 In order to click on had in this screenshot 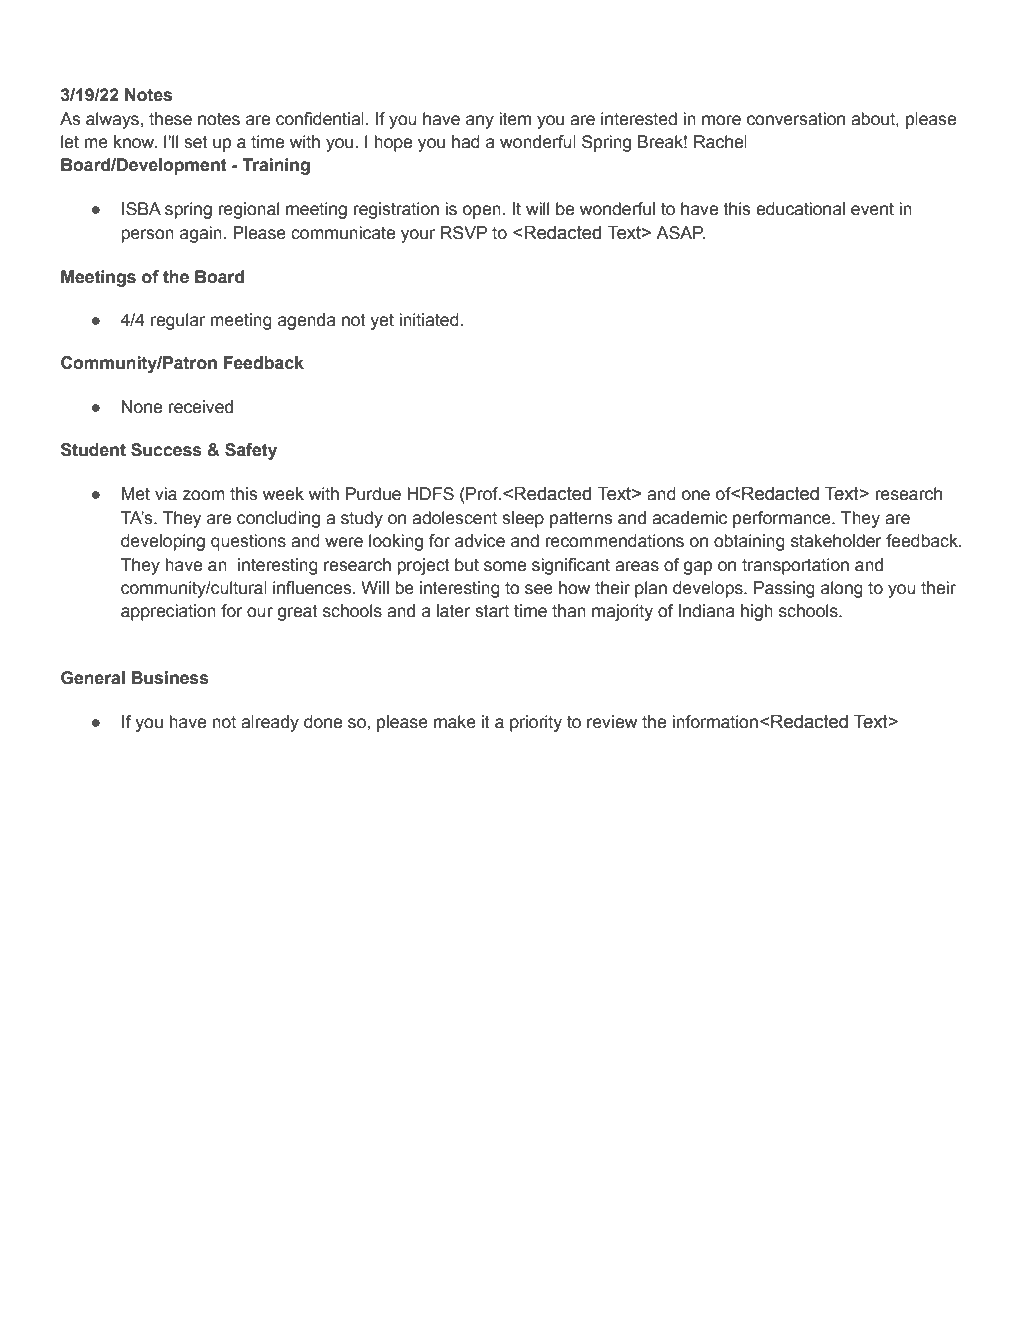, I will do `click(466, 142)`.
